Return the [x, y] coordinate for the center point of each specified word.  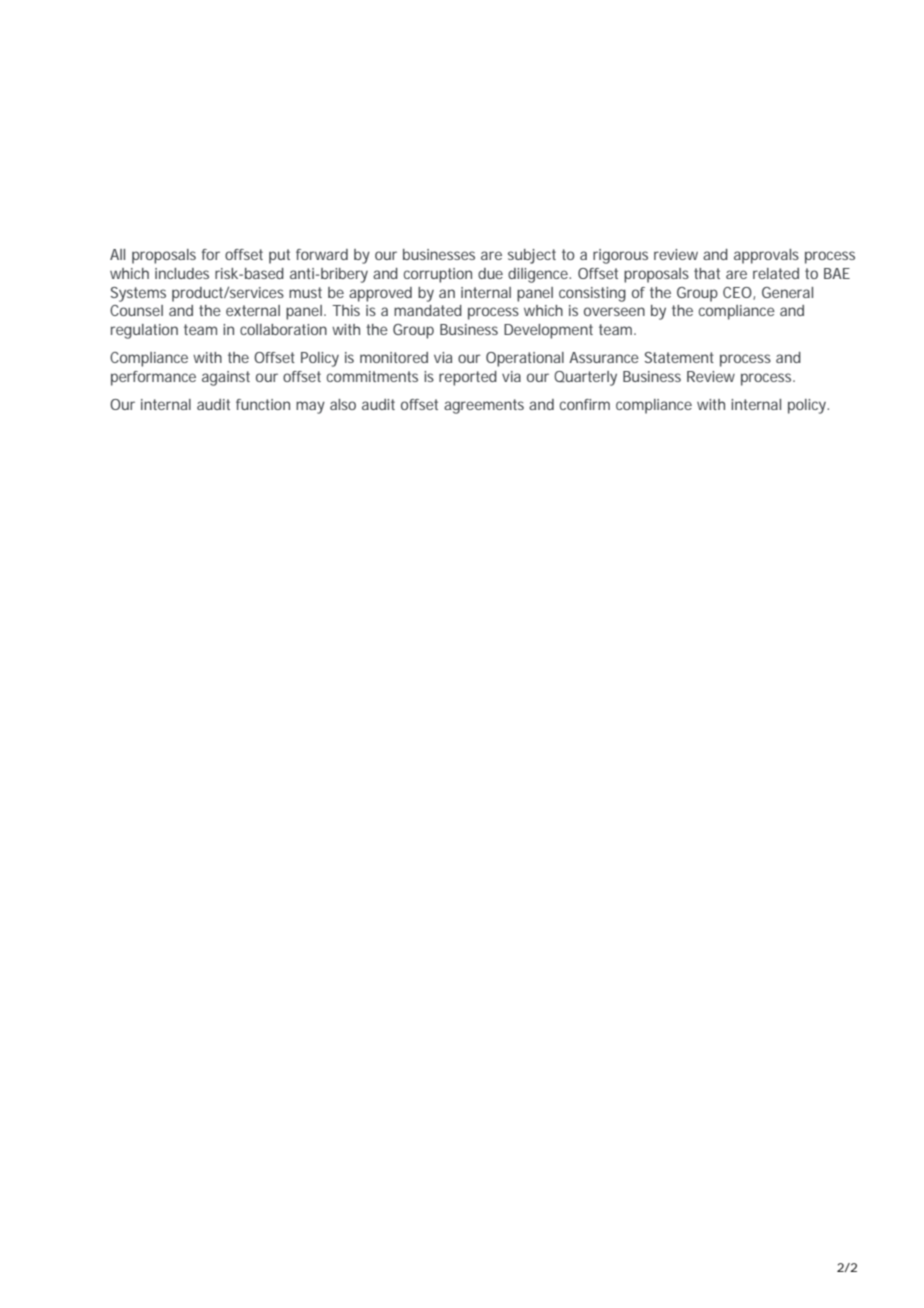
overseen [614, 311]
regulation [144, 331]
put [279, 256]
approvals [766, 256]
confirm [585, 404]
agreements [484, 406]
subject [532, 256]
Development [548, 331]
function [263, 404]
